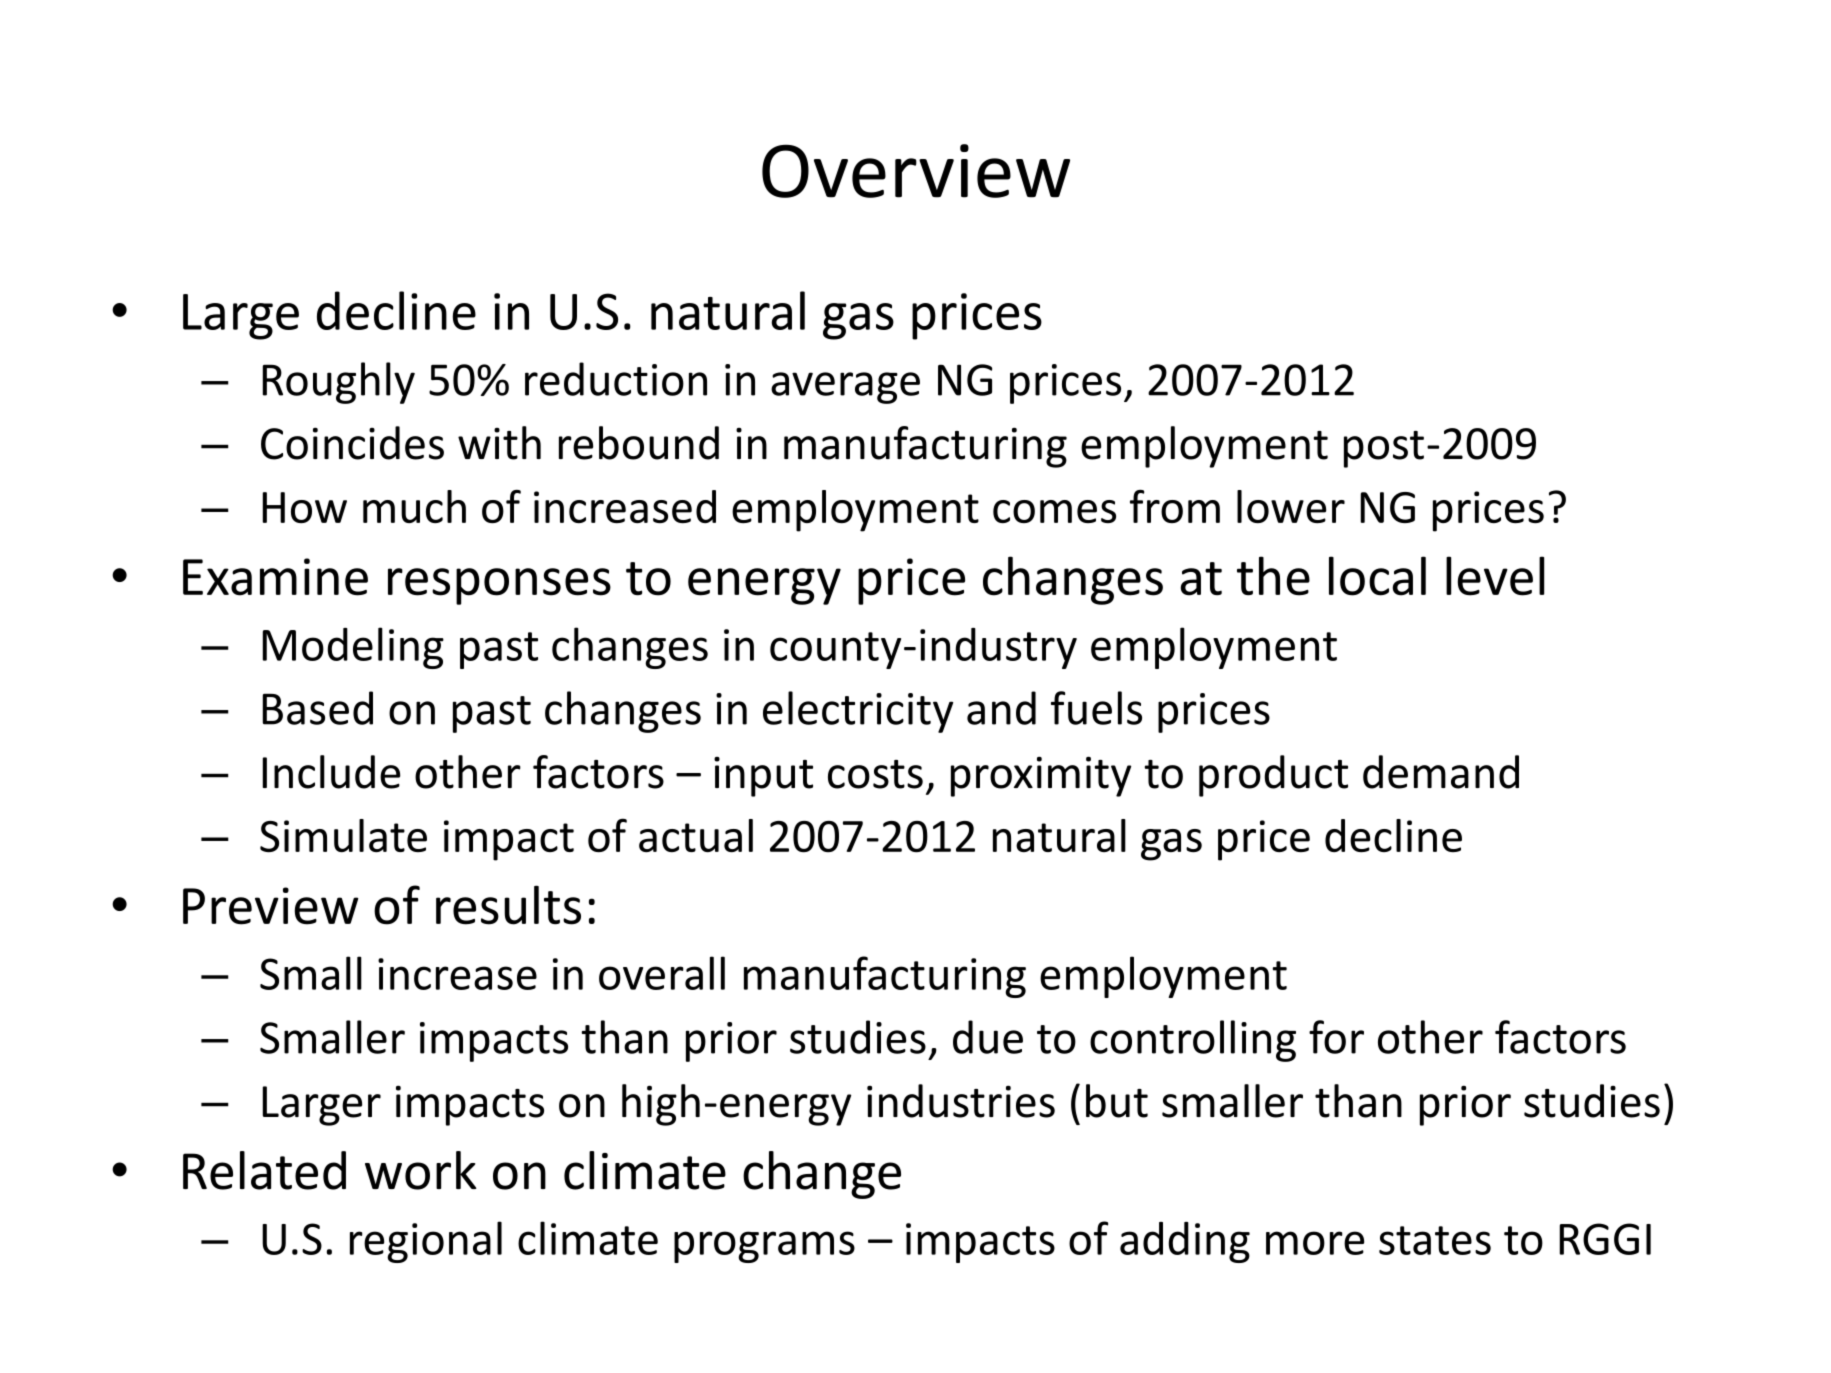  Describe the element at coordinates (696, 835) in the screenshot. I see `actual` at that location.
